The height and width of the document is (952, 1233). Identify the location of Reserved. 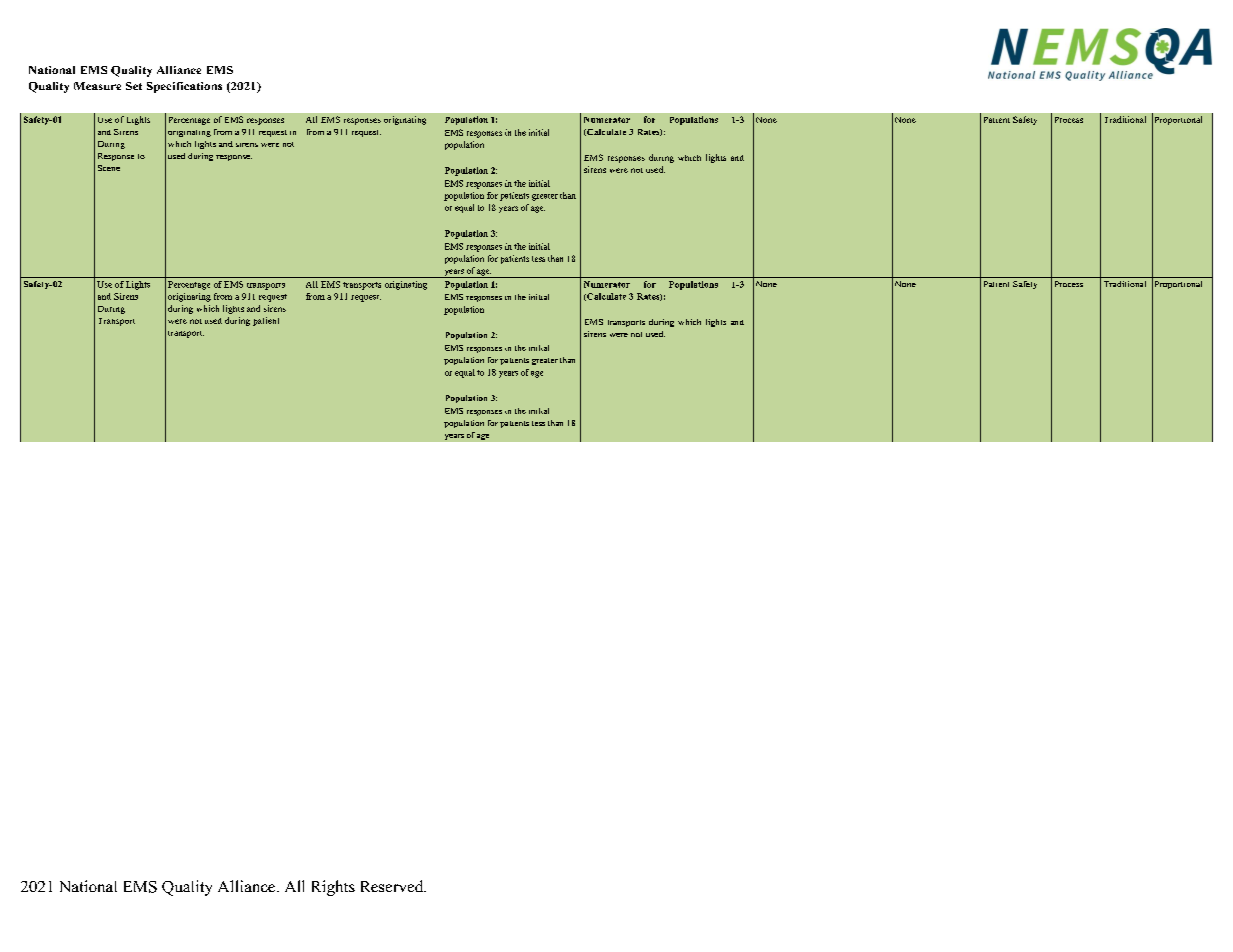
(393, 886).
